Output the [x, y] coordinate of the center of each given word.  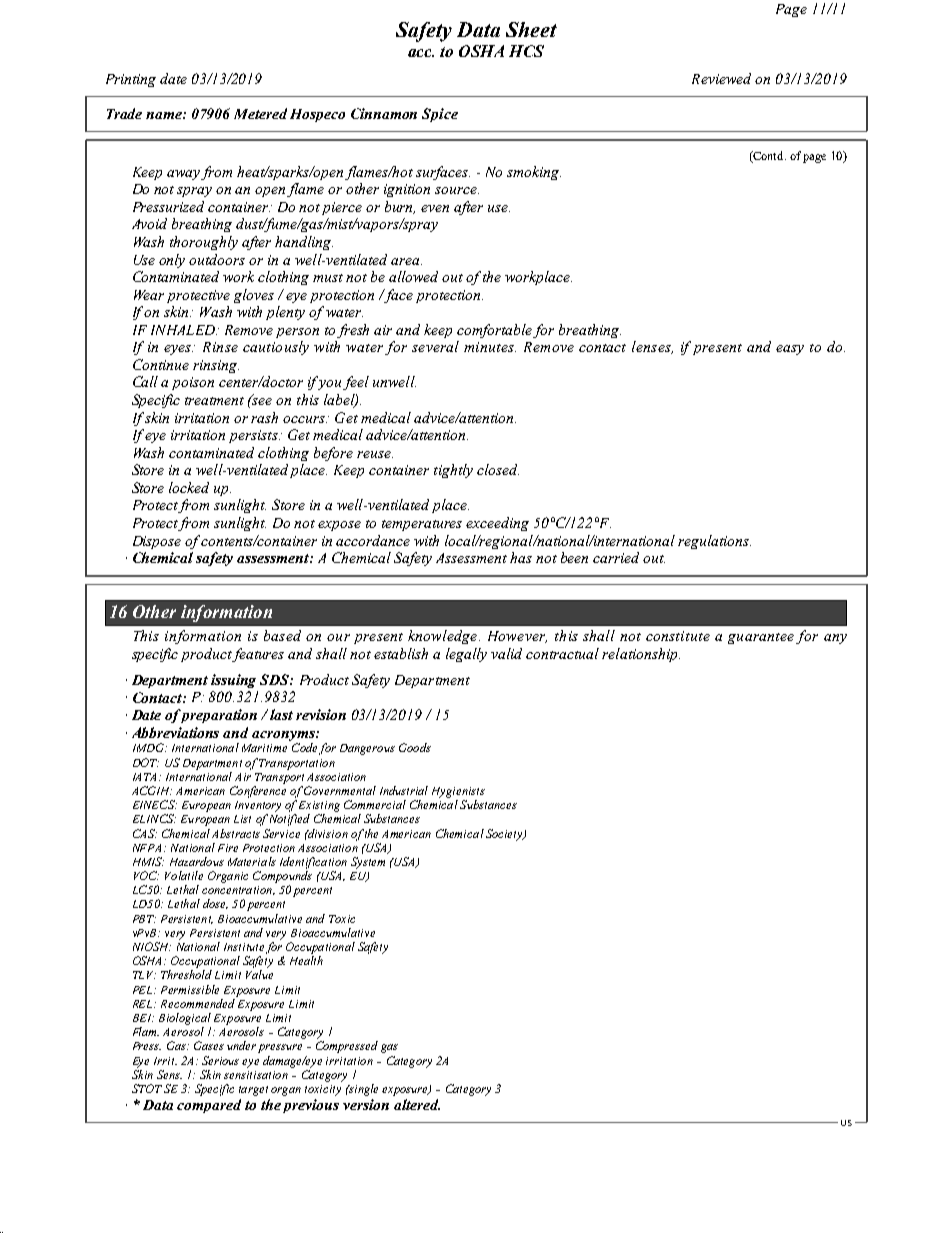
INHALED [184, 330]
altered [417, 1104]
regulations [714, 542]
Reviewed [721, 78]
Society [505, 835]
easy [790, 350]
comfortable [494, 331]
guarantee [761, 638]
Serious [220, 1060]
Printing [131, 80]
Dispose [157, 542]
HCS [526, 51]
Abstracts [236, 833]
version [366, 1104]
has [521, 557]
